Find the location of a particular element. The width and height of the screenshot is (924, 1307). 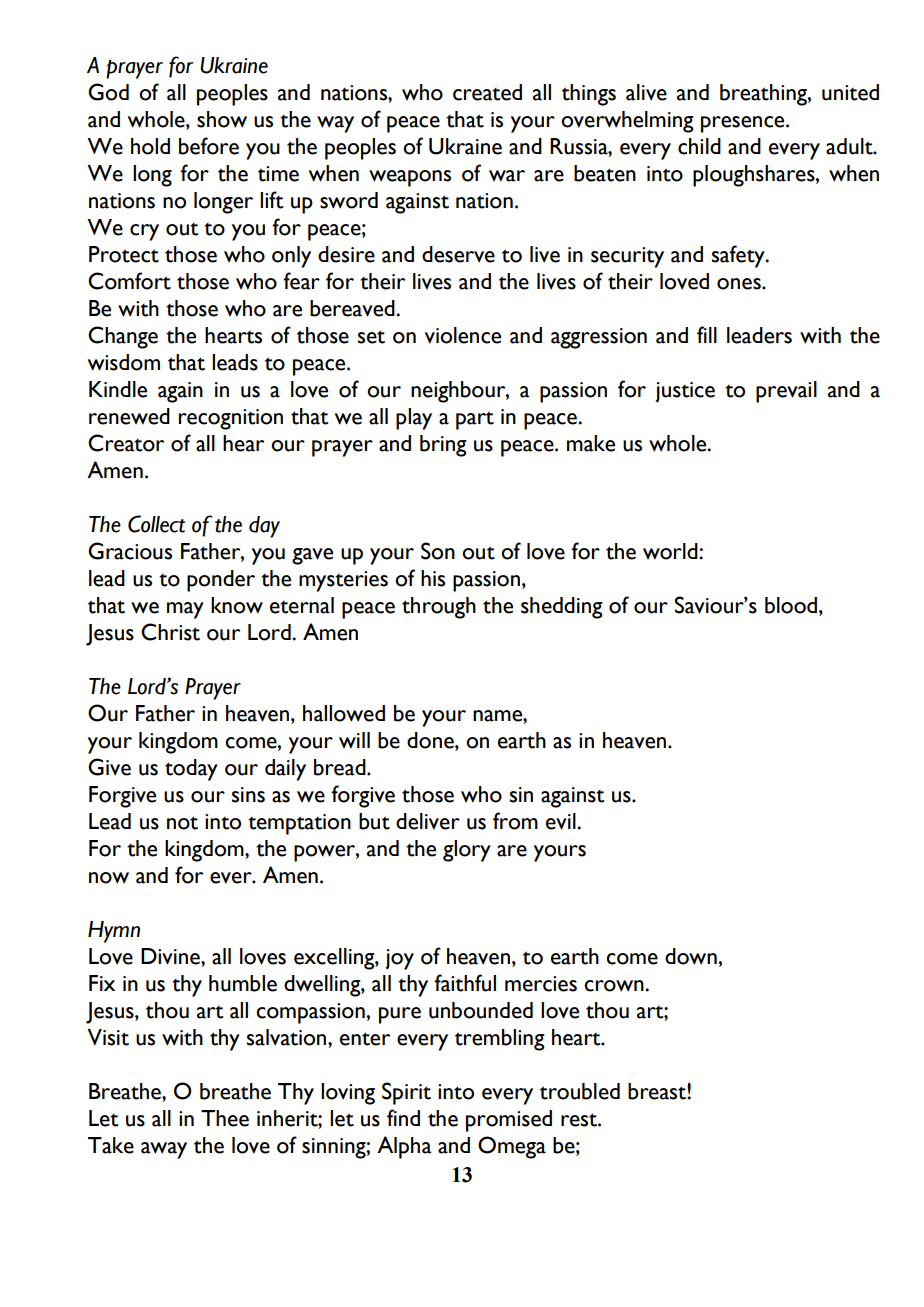

blood is located at coordinates (792, 605).
